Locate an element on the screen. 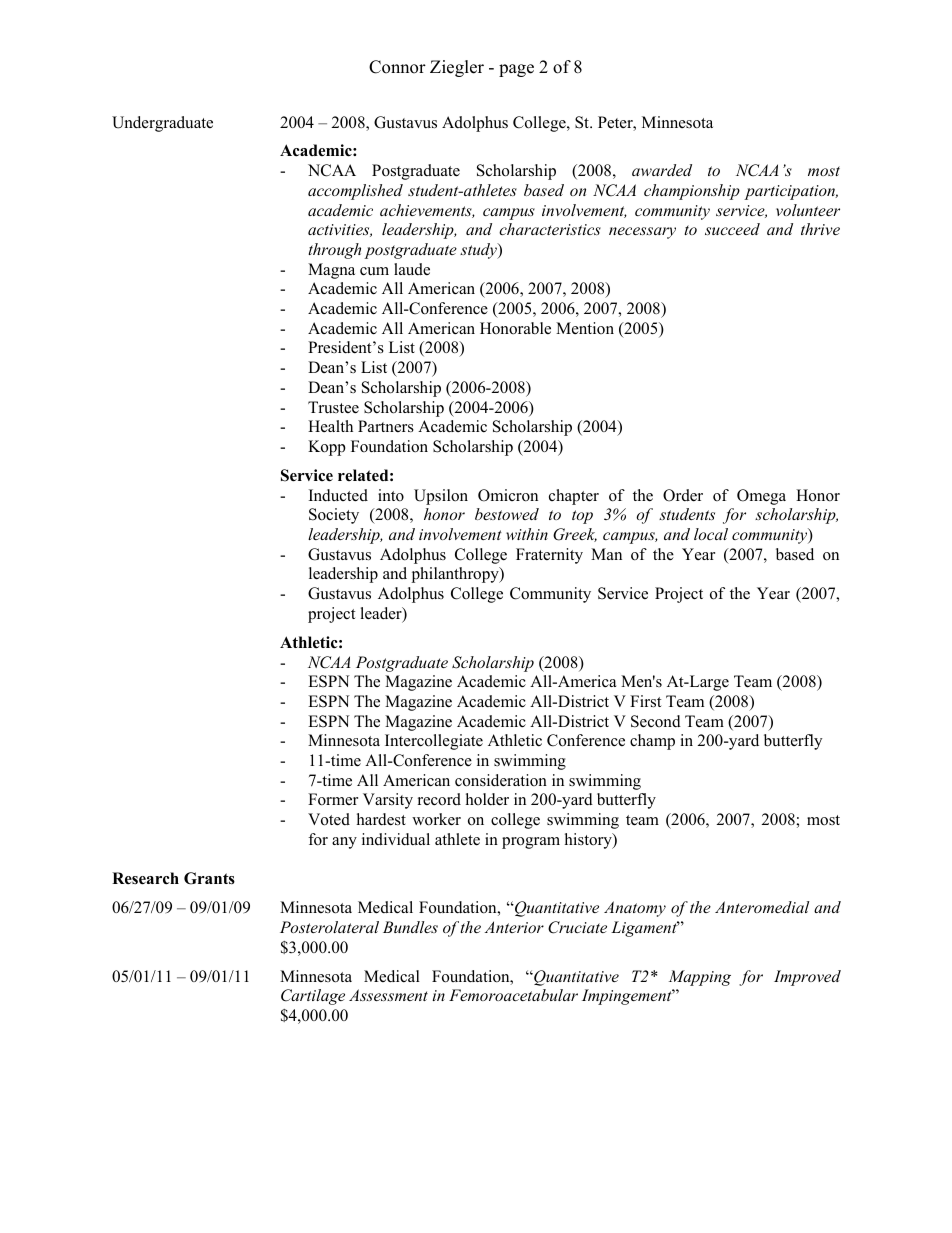 Image resolution: width=952 pixels, height=1233 pixels. Ziegler is located at coordinates (457, 68).
